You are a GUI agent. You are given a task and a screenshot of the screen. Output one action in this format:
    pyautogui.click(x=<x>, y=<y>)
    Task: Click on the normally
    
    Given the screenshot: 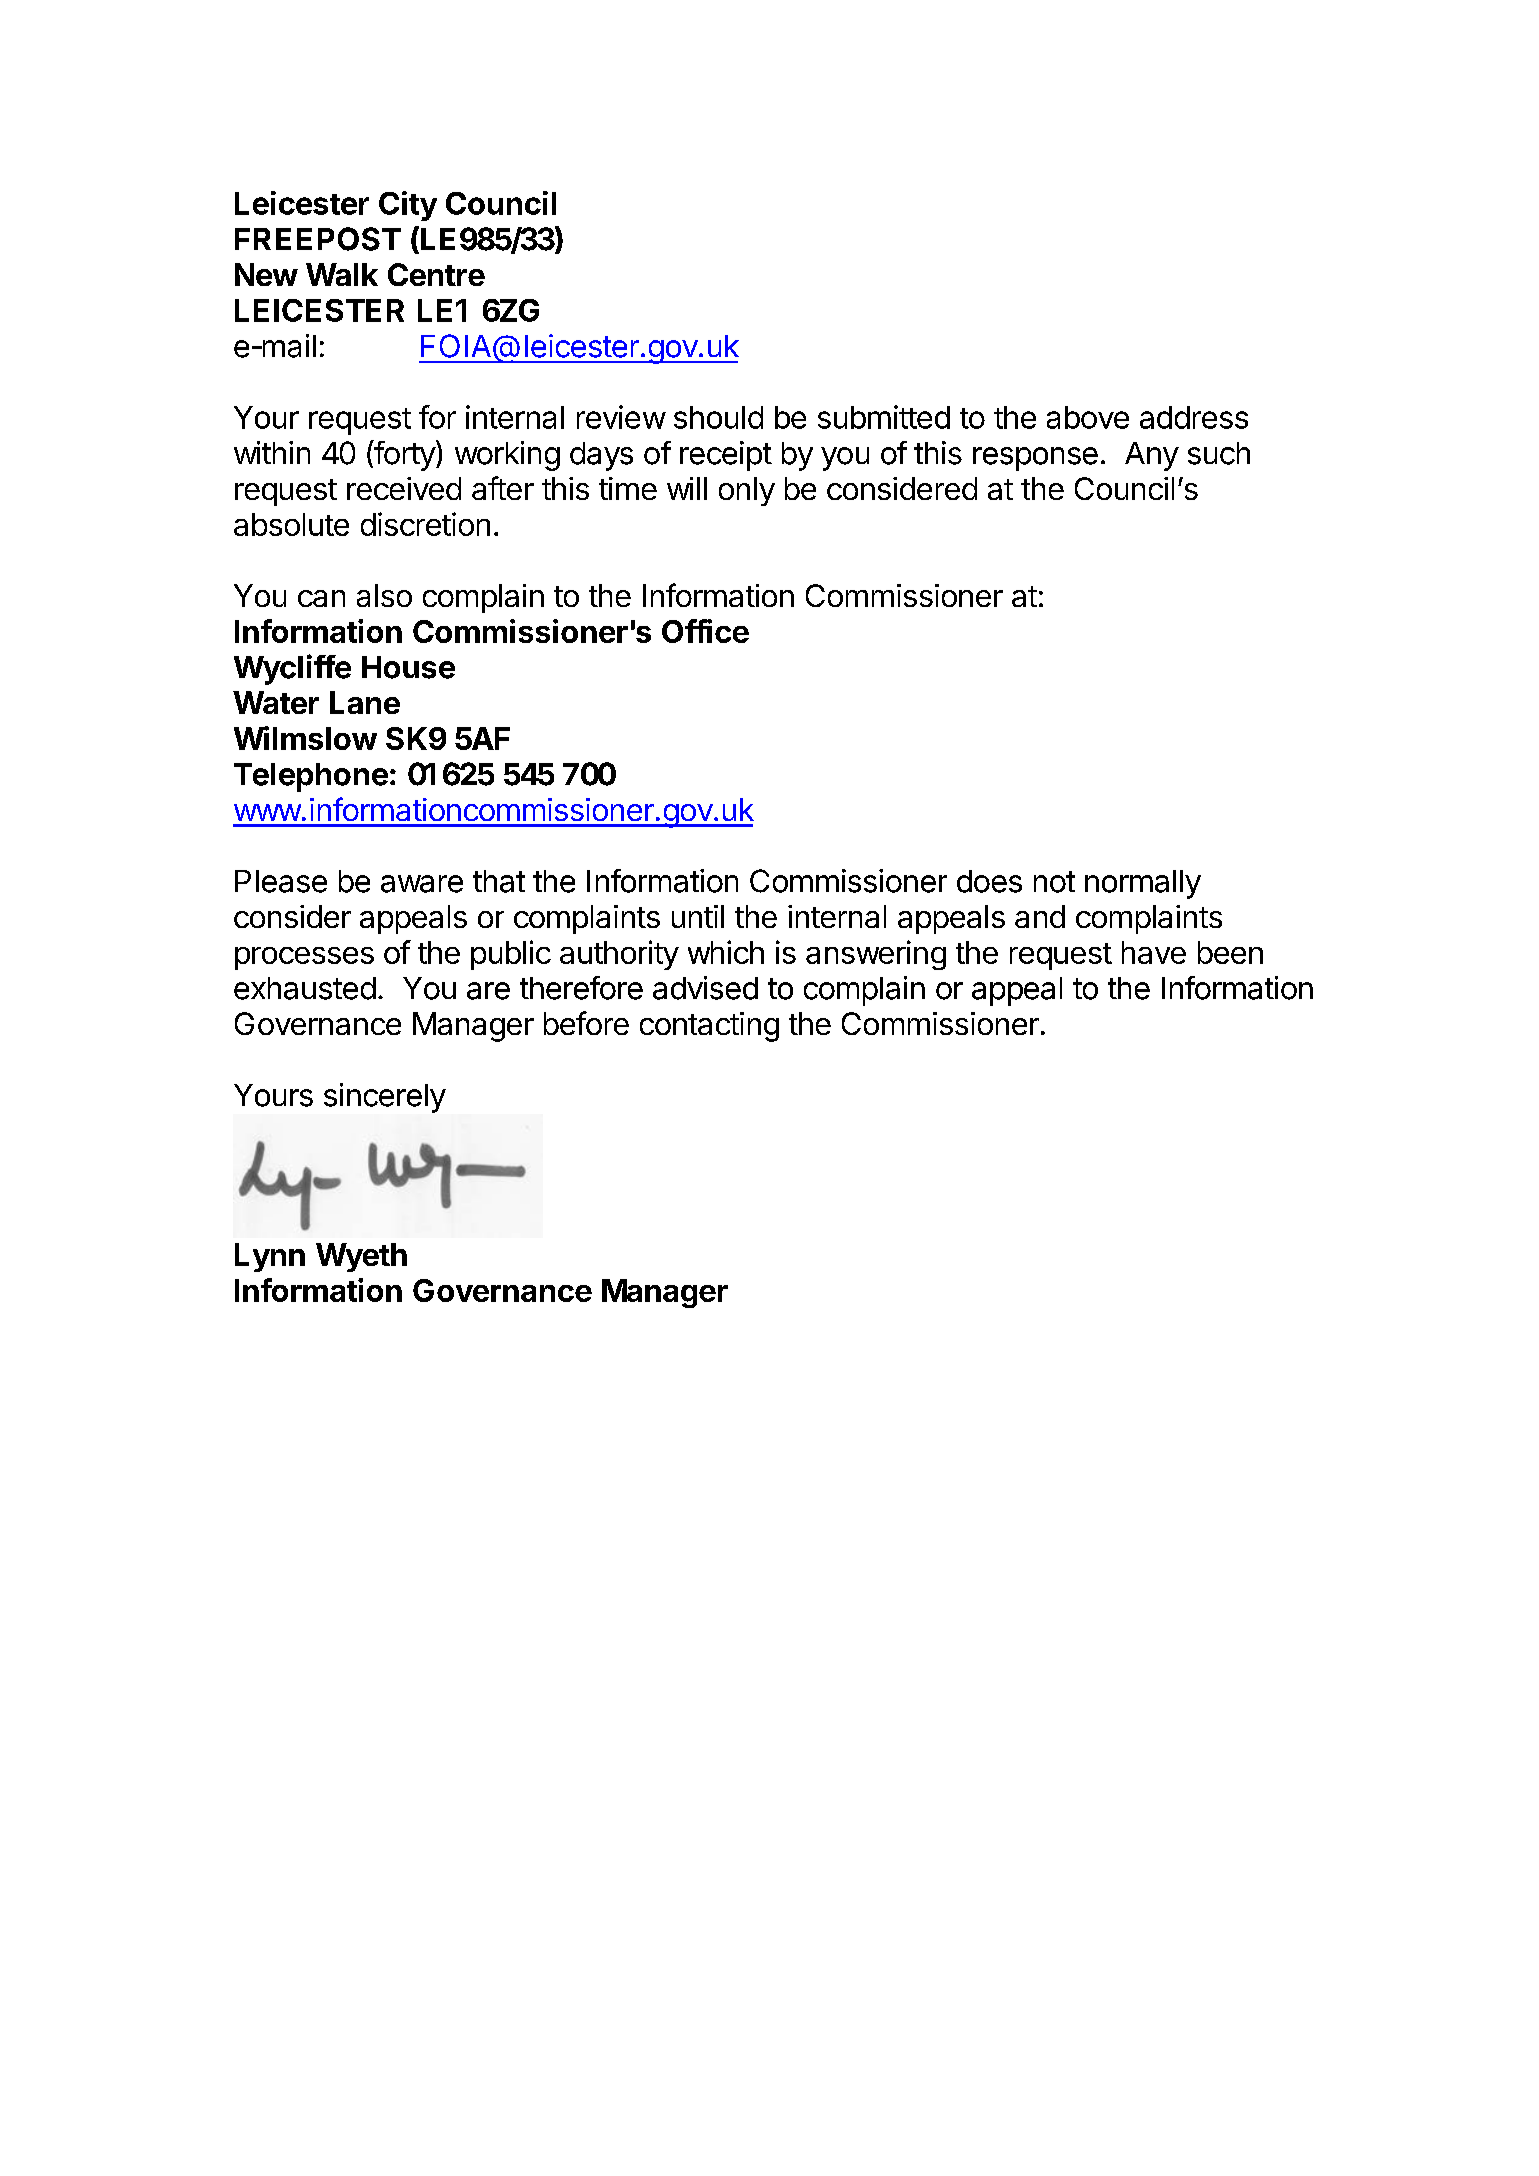 What is the action you would take?
    pyautogui.click(x=1143, y=884)
